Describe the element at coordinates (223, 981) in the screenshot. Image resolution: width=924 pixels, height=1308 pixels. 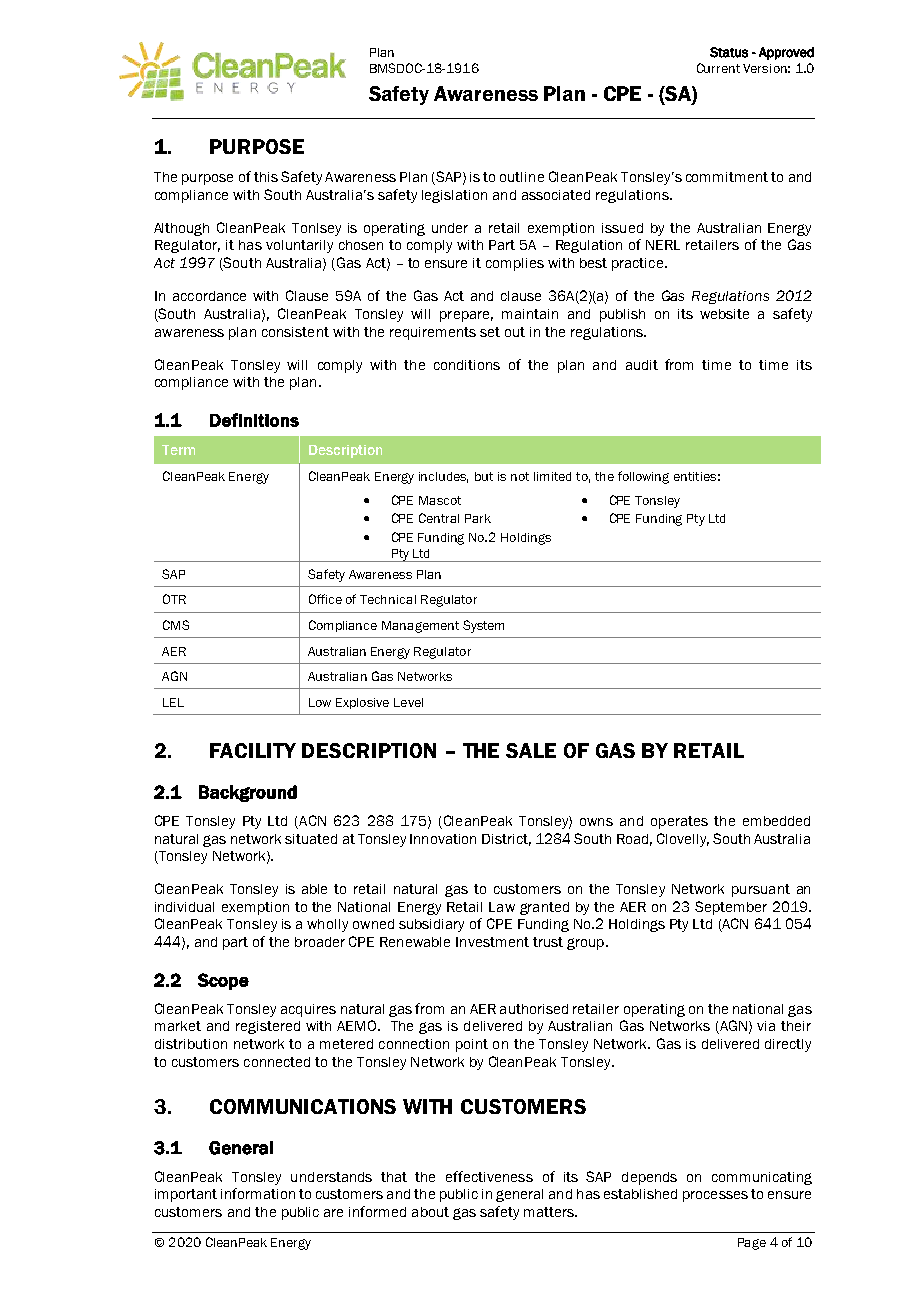
I see `Scope` at that location.
